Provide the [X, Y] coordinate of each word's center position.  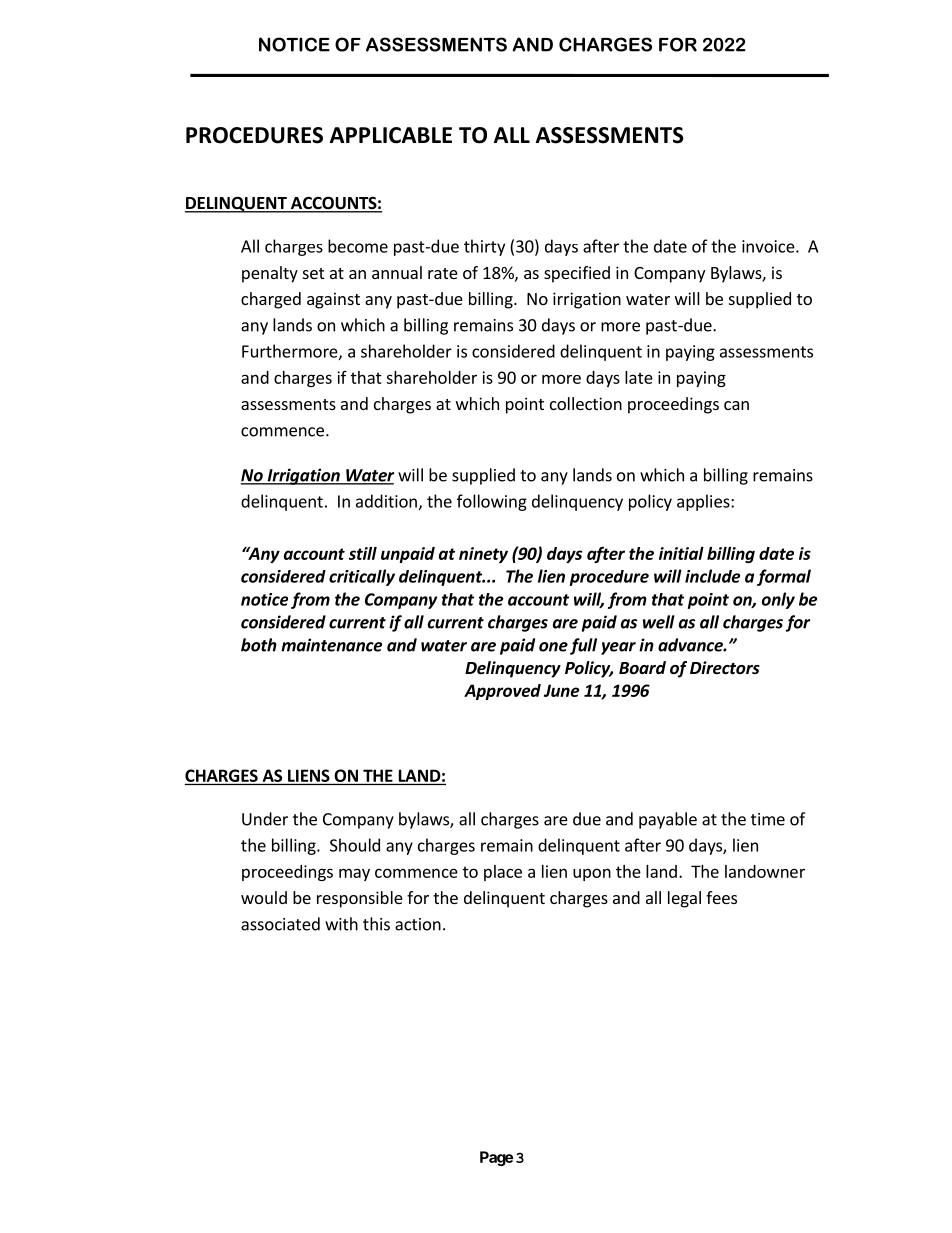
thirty [484, 247]
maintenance [331, 645]
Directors [725, 668]
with [341, 924]
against [333, 300]
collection [586, 403]
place [503, 873]
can [736, 405]
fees [721, 897]
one [553, 647]
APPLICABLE [391, 135]
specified [577, 274]
